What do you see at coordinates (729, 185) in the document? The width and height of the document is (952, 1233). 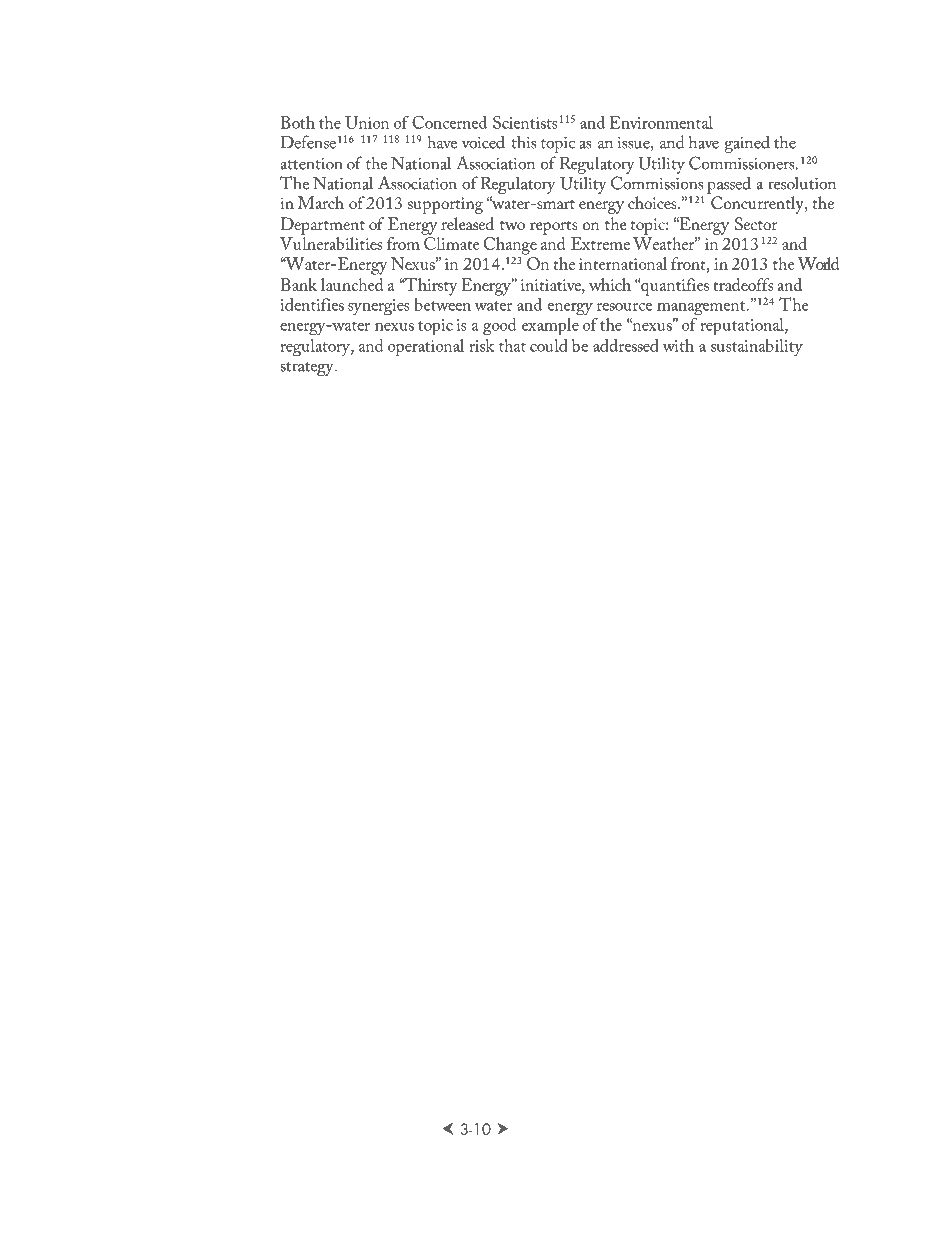 I see `passed` at bounding box center [729, 185].
